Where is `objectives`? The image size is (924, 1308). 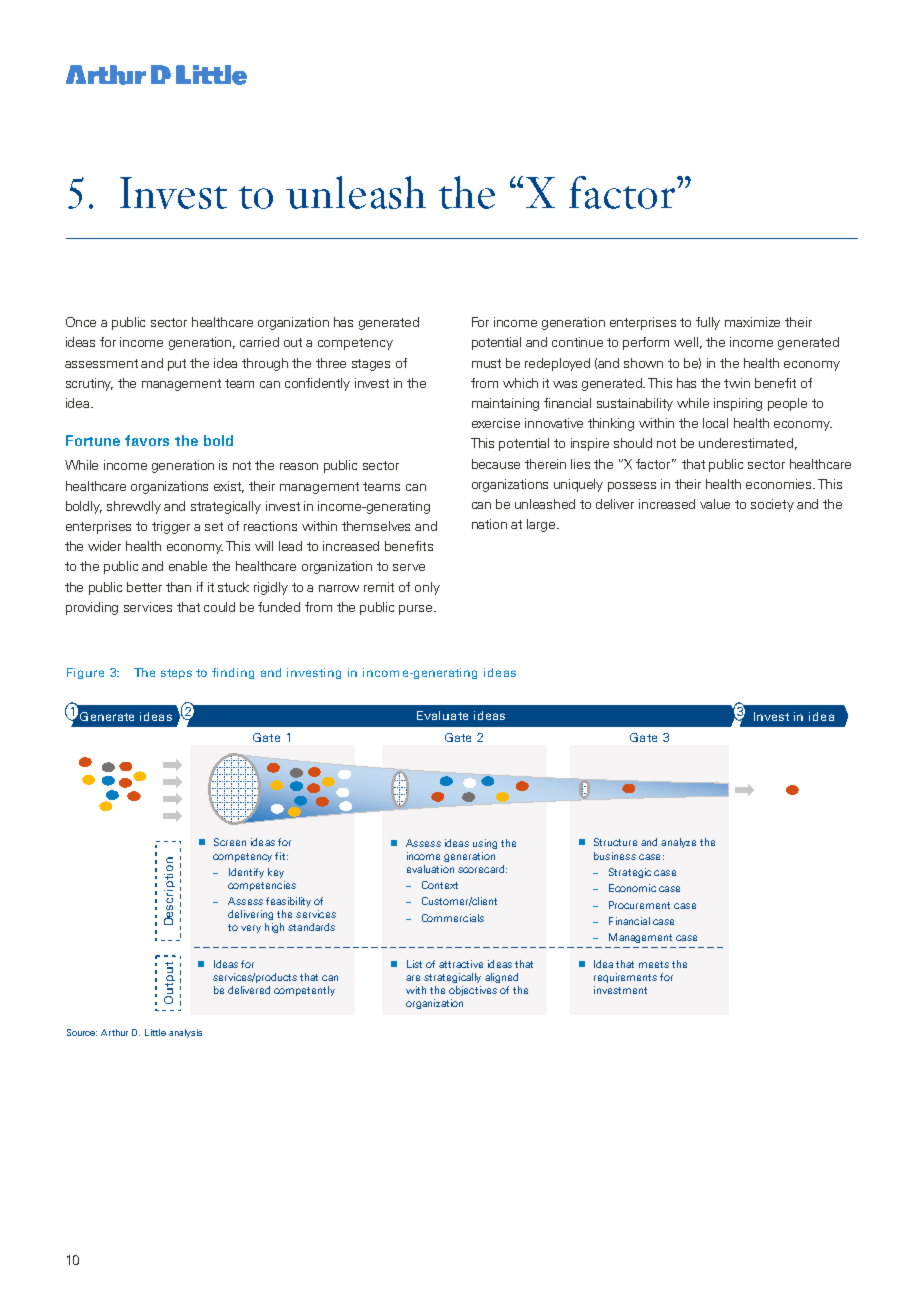 objectives is located at coordinates (473, 991).
